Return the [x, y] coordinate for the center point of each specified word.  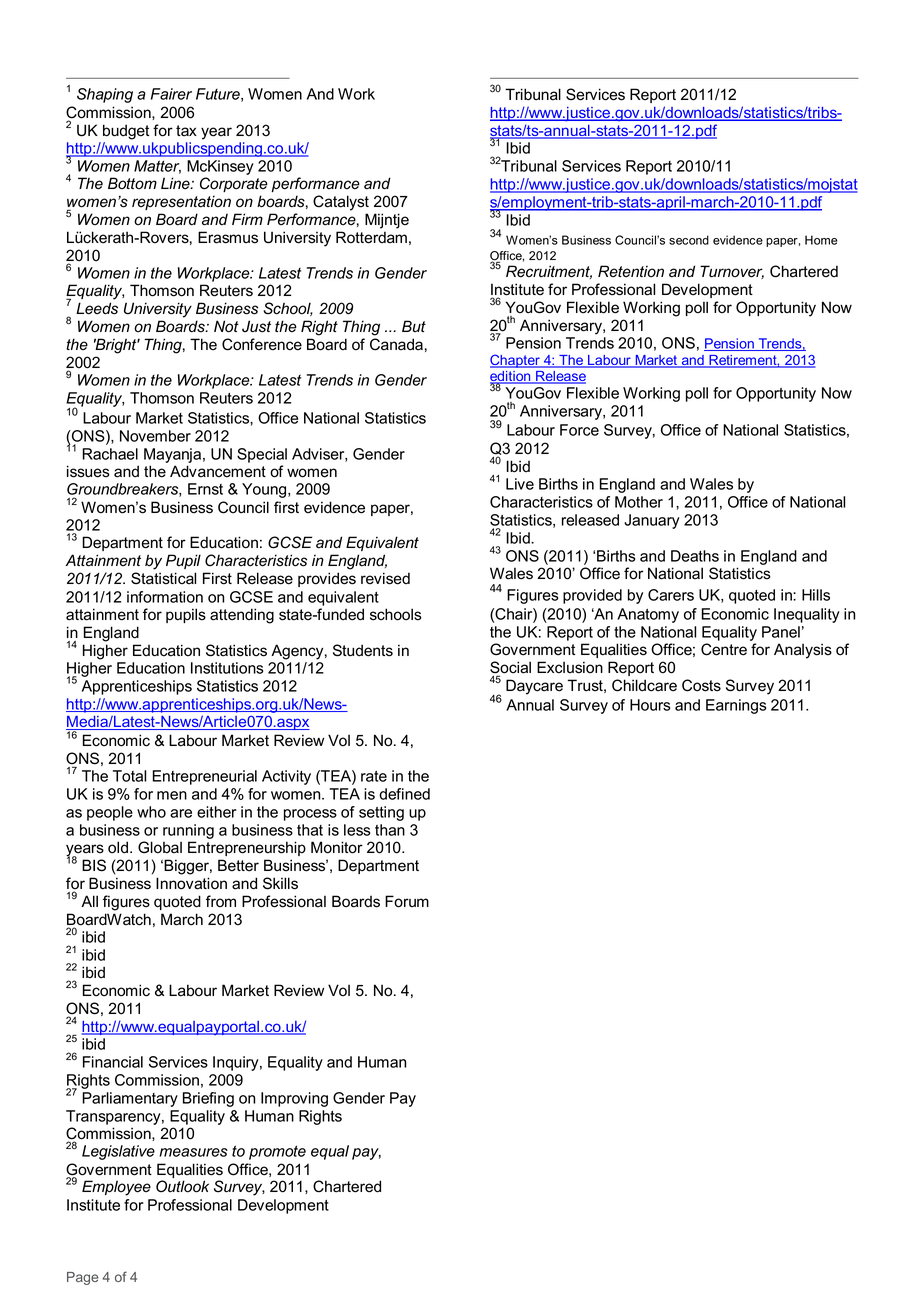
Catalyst [341, 203]
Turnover [732, 272]
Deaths [695, 556]
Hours [650, 705]
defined [404, 794]
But [414, 326]
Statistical [163, 578]
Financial [113, 1062]
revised [385, 578]
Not [226, 326]
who [151, 812]
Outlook [182, 1186]
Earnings [736, 706]
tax [186, 131]
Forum [407, 901]
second [689, 240]
